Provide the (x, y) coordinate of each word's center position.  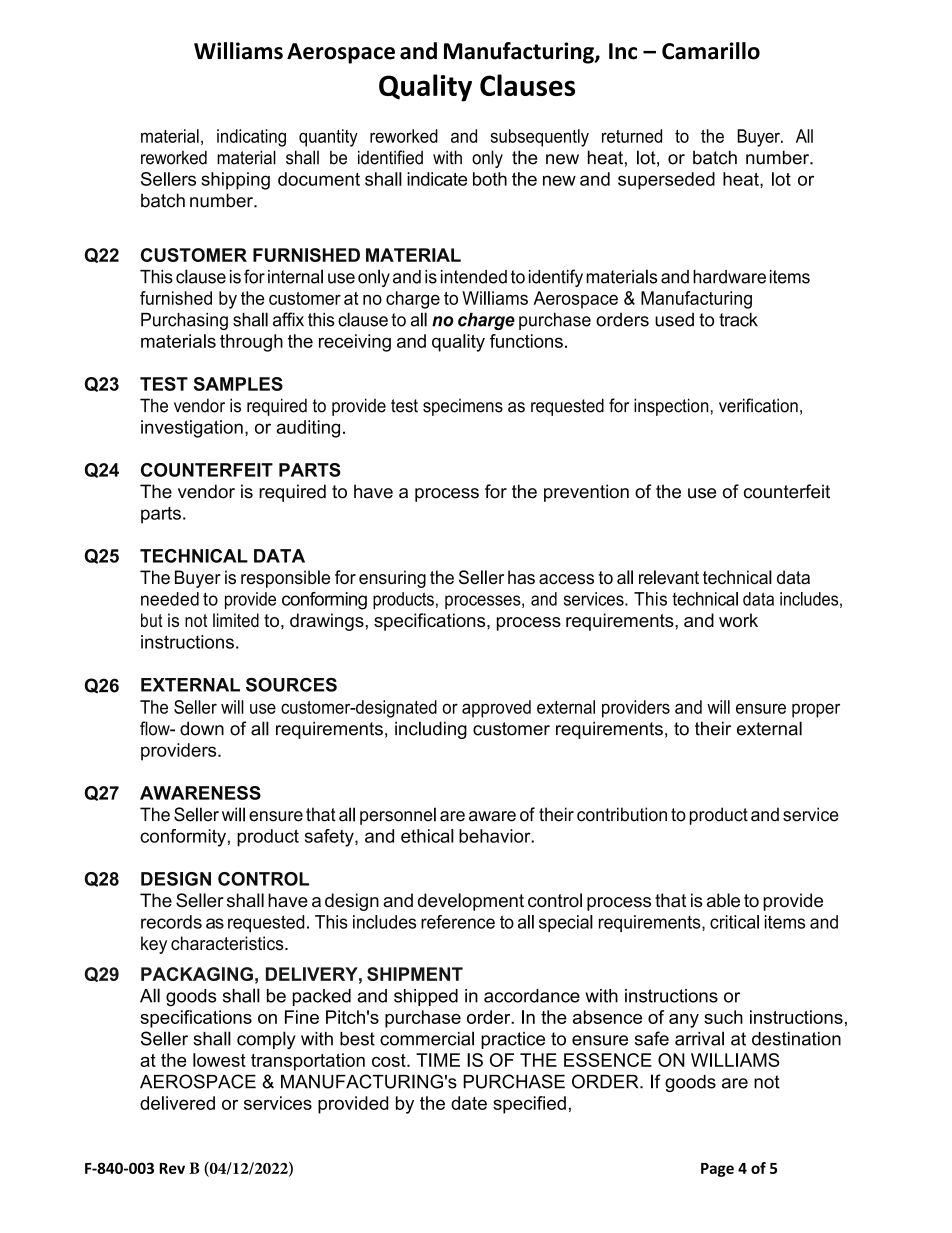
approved (496, 709)
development (471, 902)
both (490, 179)
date (469, 1103)
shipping (235, 181)
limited (236, 620)
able (723, 900)
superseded (666, 181)
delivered (177, 1103)
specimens (463, 407)
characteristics (228, 943)
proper (816, 710)
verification (758, 405)
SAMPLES (238, 384)
